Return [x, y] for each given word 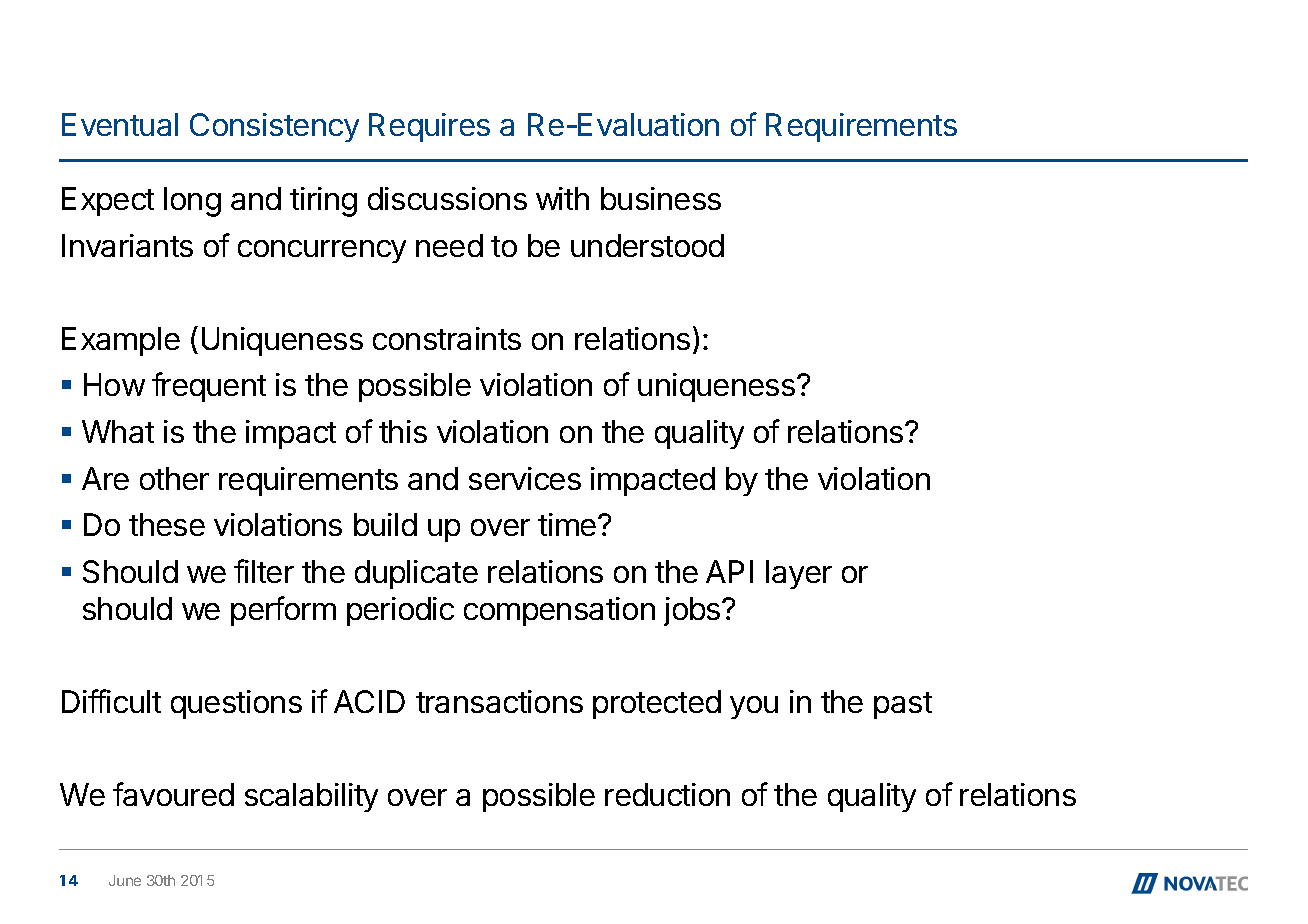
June [125, 880]
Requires [429, 127]
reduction [667, 794]
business [661, 198]
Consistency [274, 127]
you [754, 707]
